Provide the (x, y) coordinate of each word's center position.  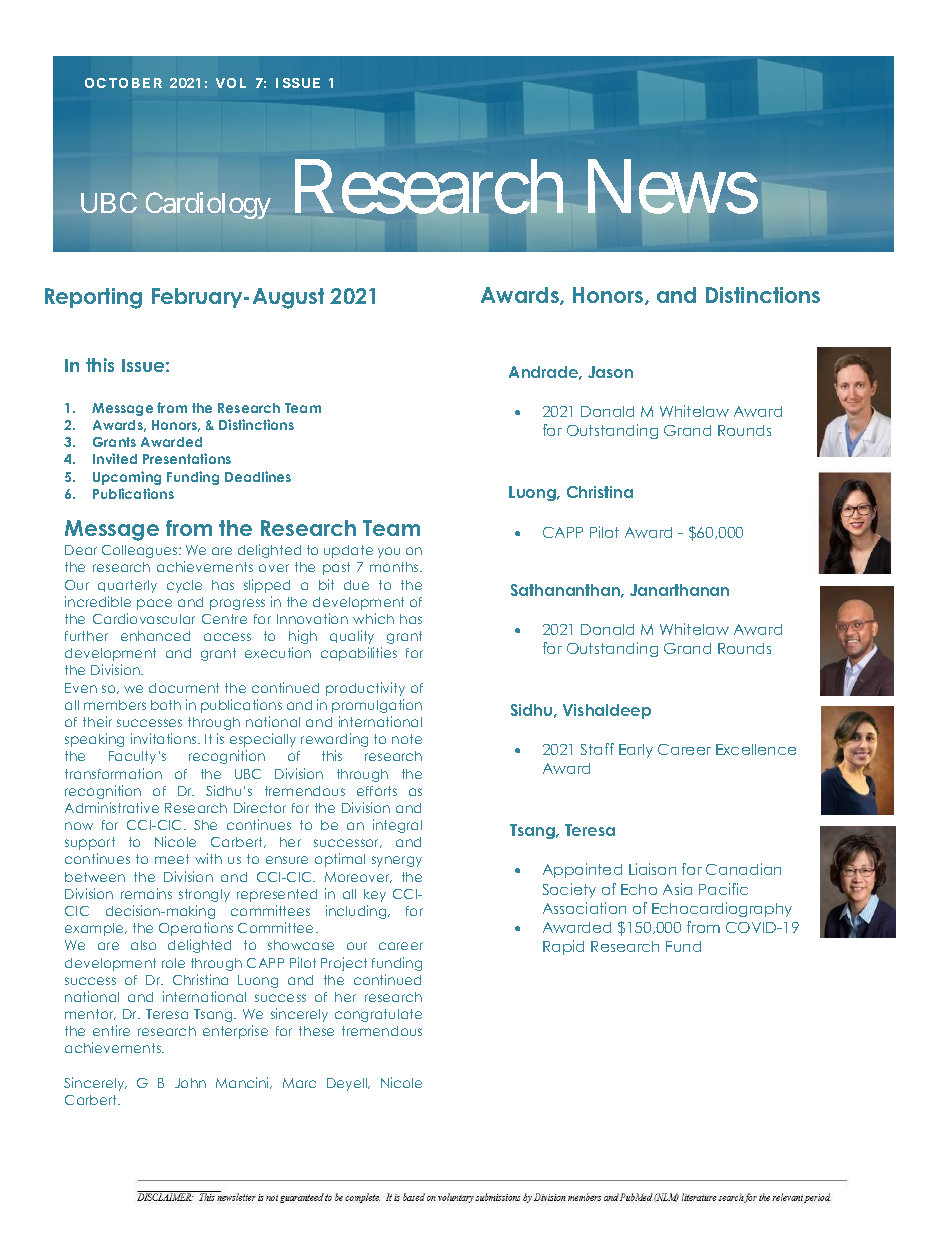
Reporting (93, 298)
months (395, 567)
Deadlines (258, 476)
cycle (184, 586)
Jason (610, 372)
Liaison (652, 869)
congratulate (378, 1015)
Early (636, 751)
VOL (231, 83)
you (389, 552)
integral (397, 826)
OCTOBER (123, 83)
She (205, 825)
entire (111, 1030)
